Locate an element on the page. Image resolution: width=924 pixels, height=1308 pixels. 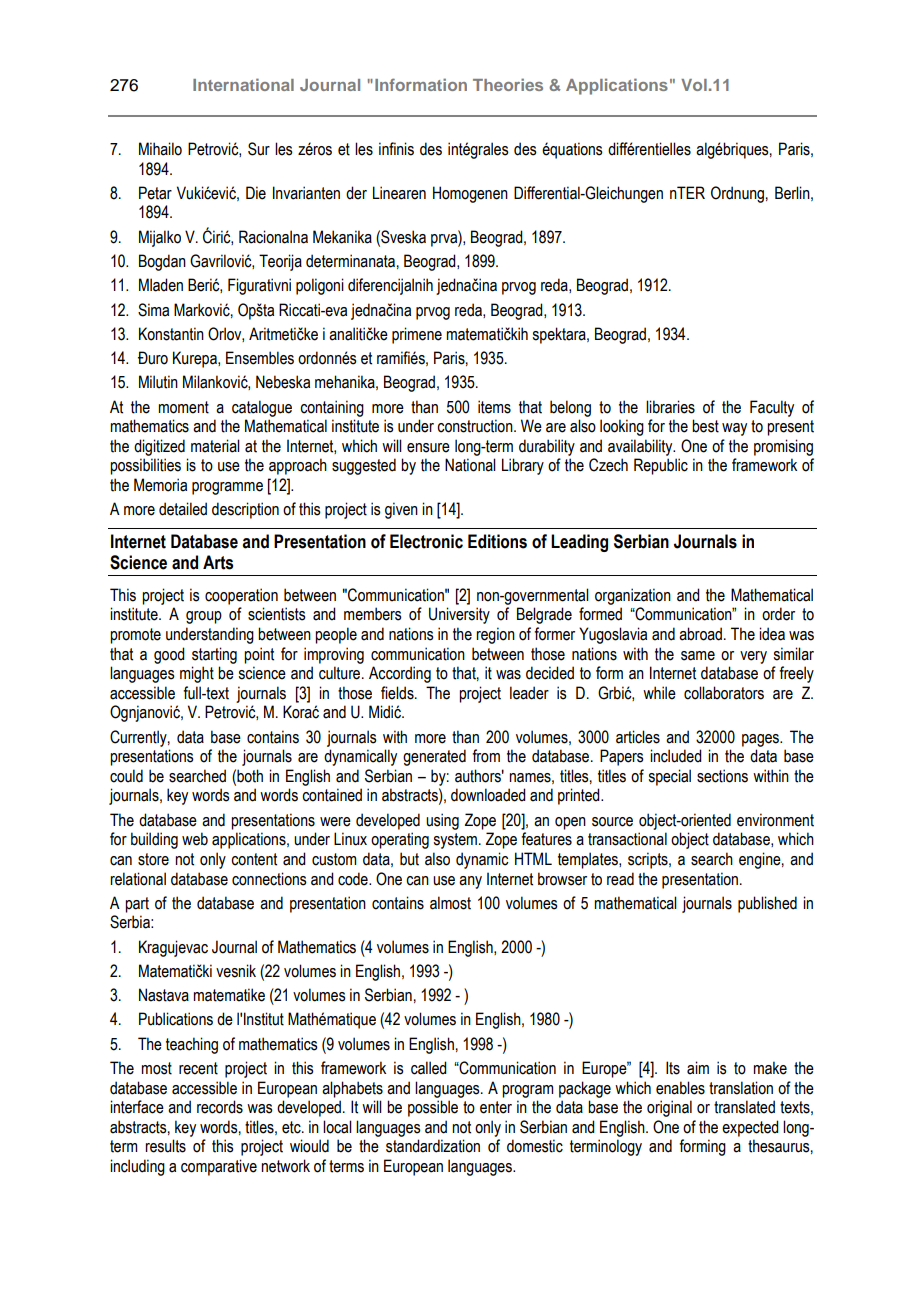
sections is located at coordinates (722, 776).
